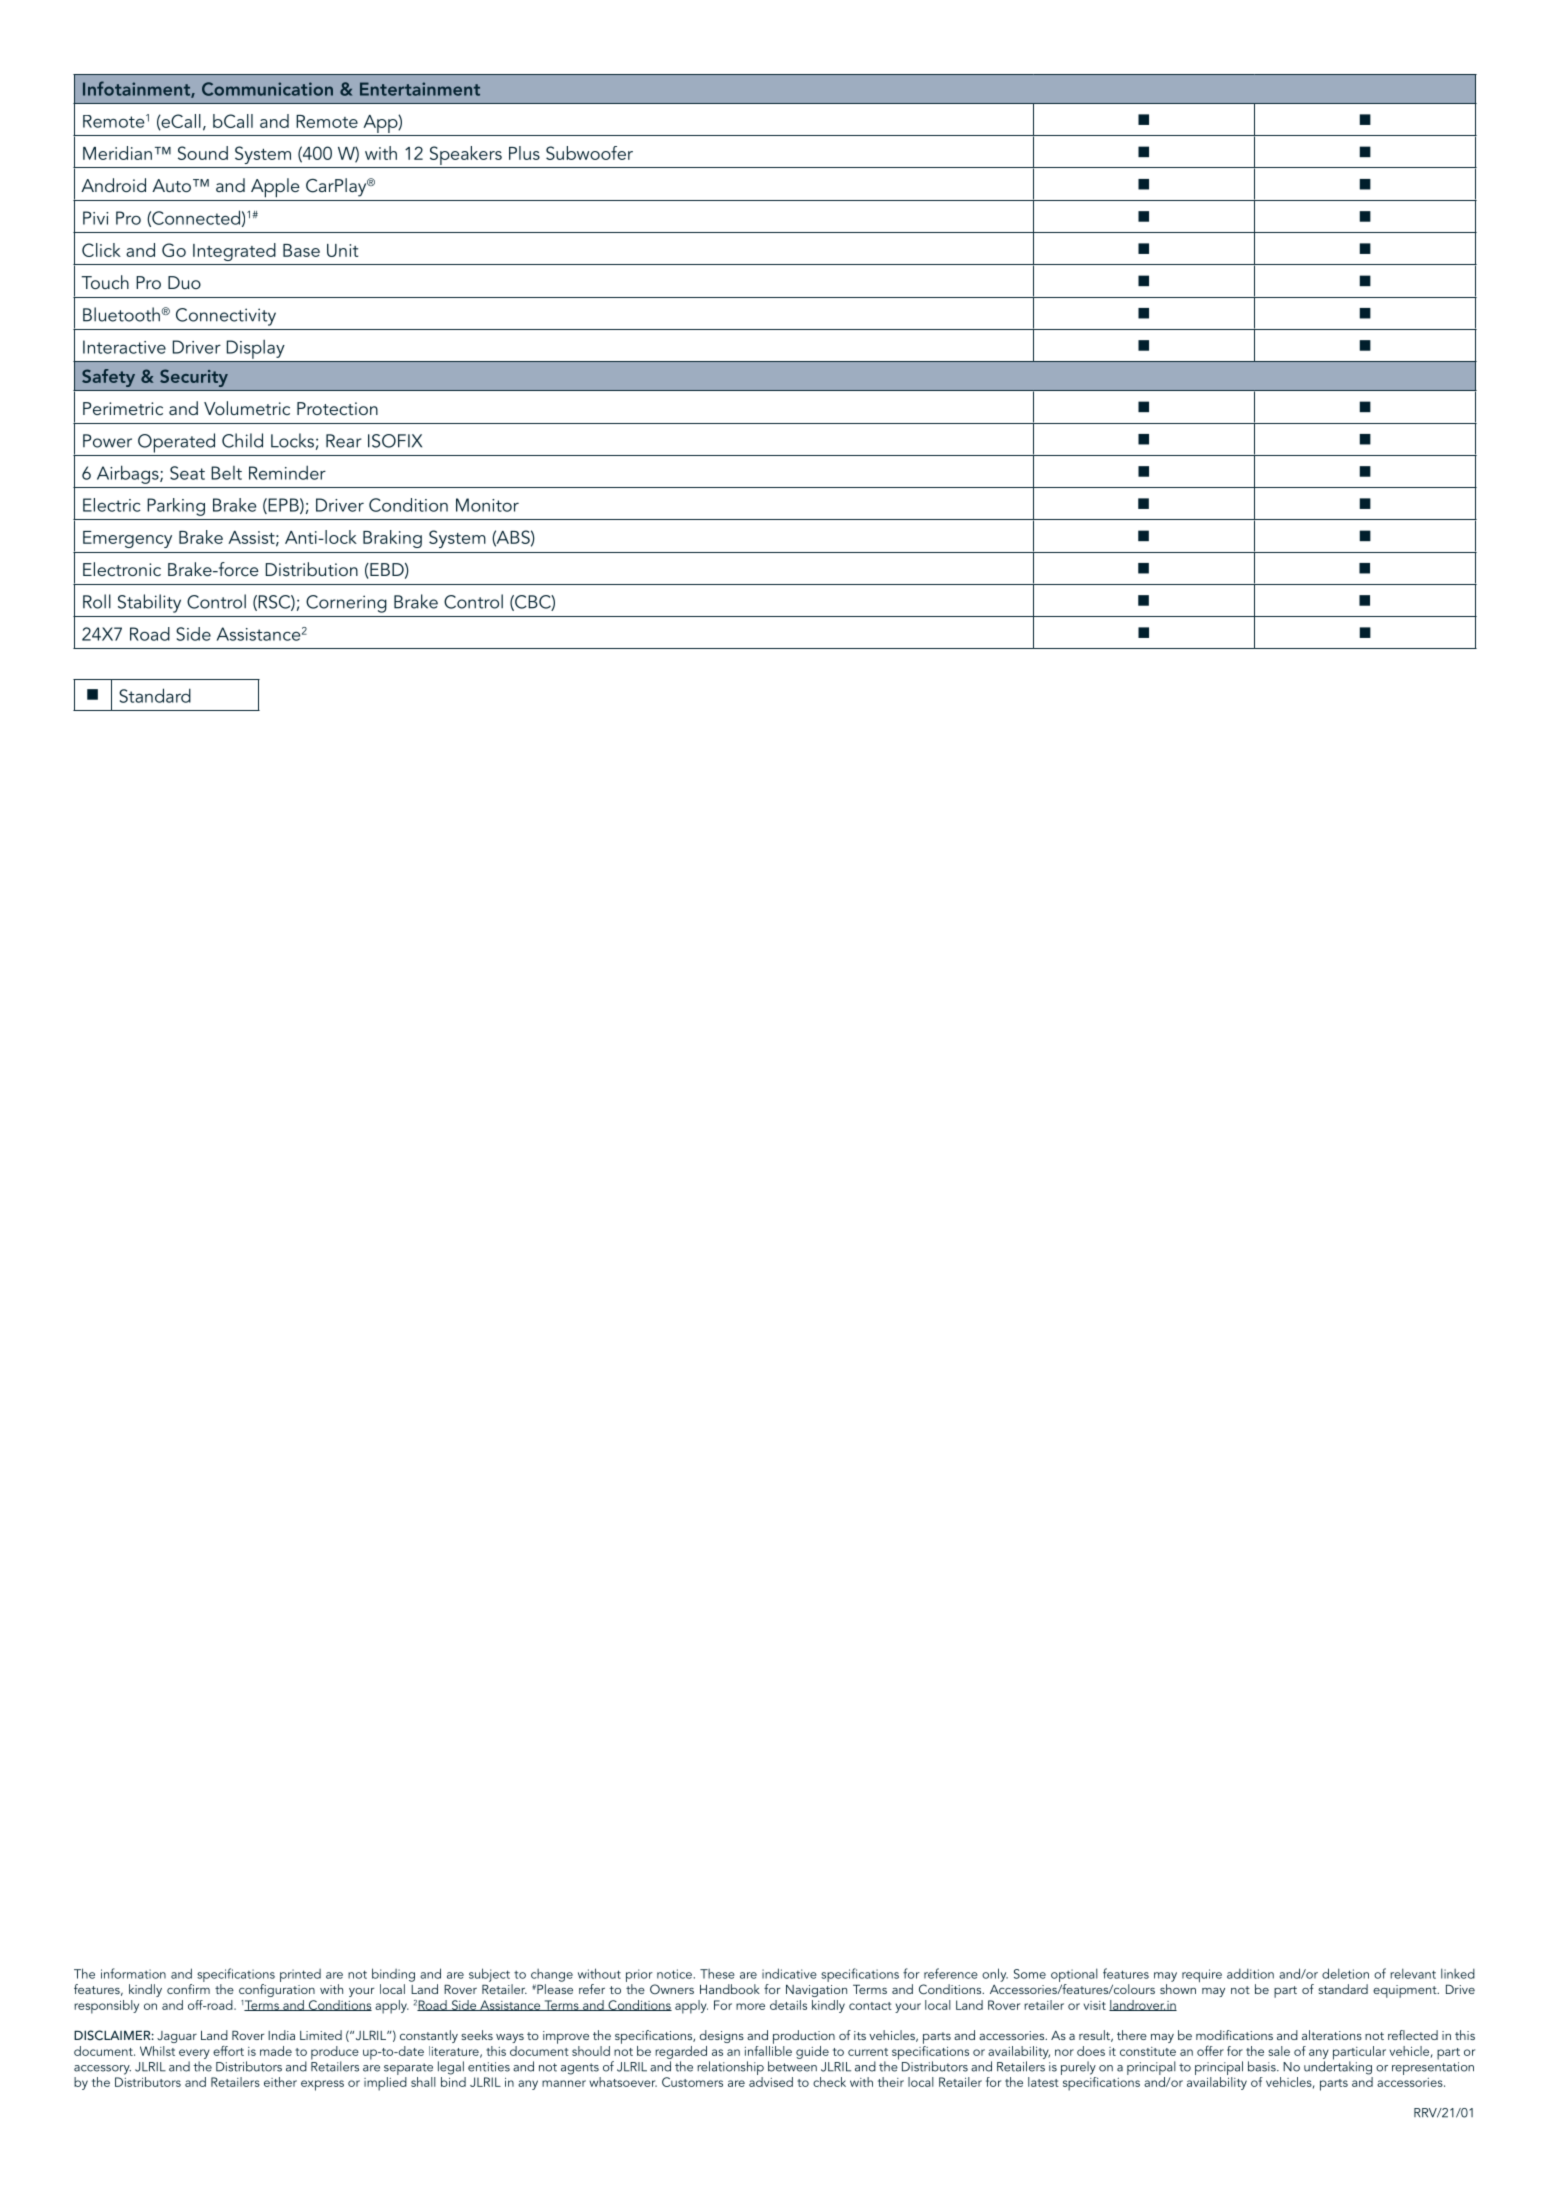 The image size is (1549, 2191). Describe the element at coordinates (1345, 1973) in the screenshot. I see `deletion` at that location.
